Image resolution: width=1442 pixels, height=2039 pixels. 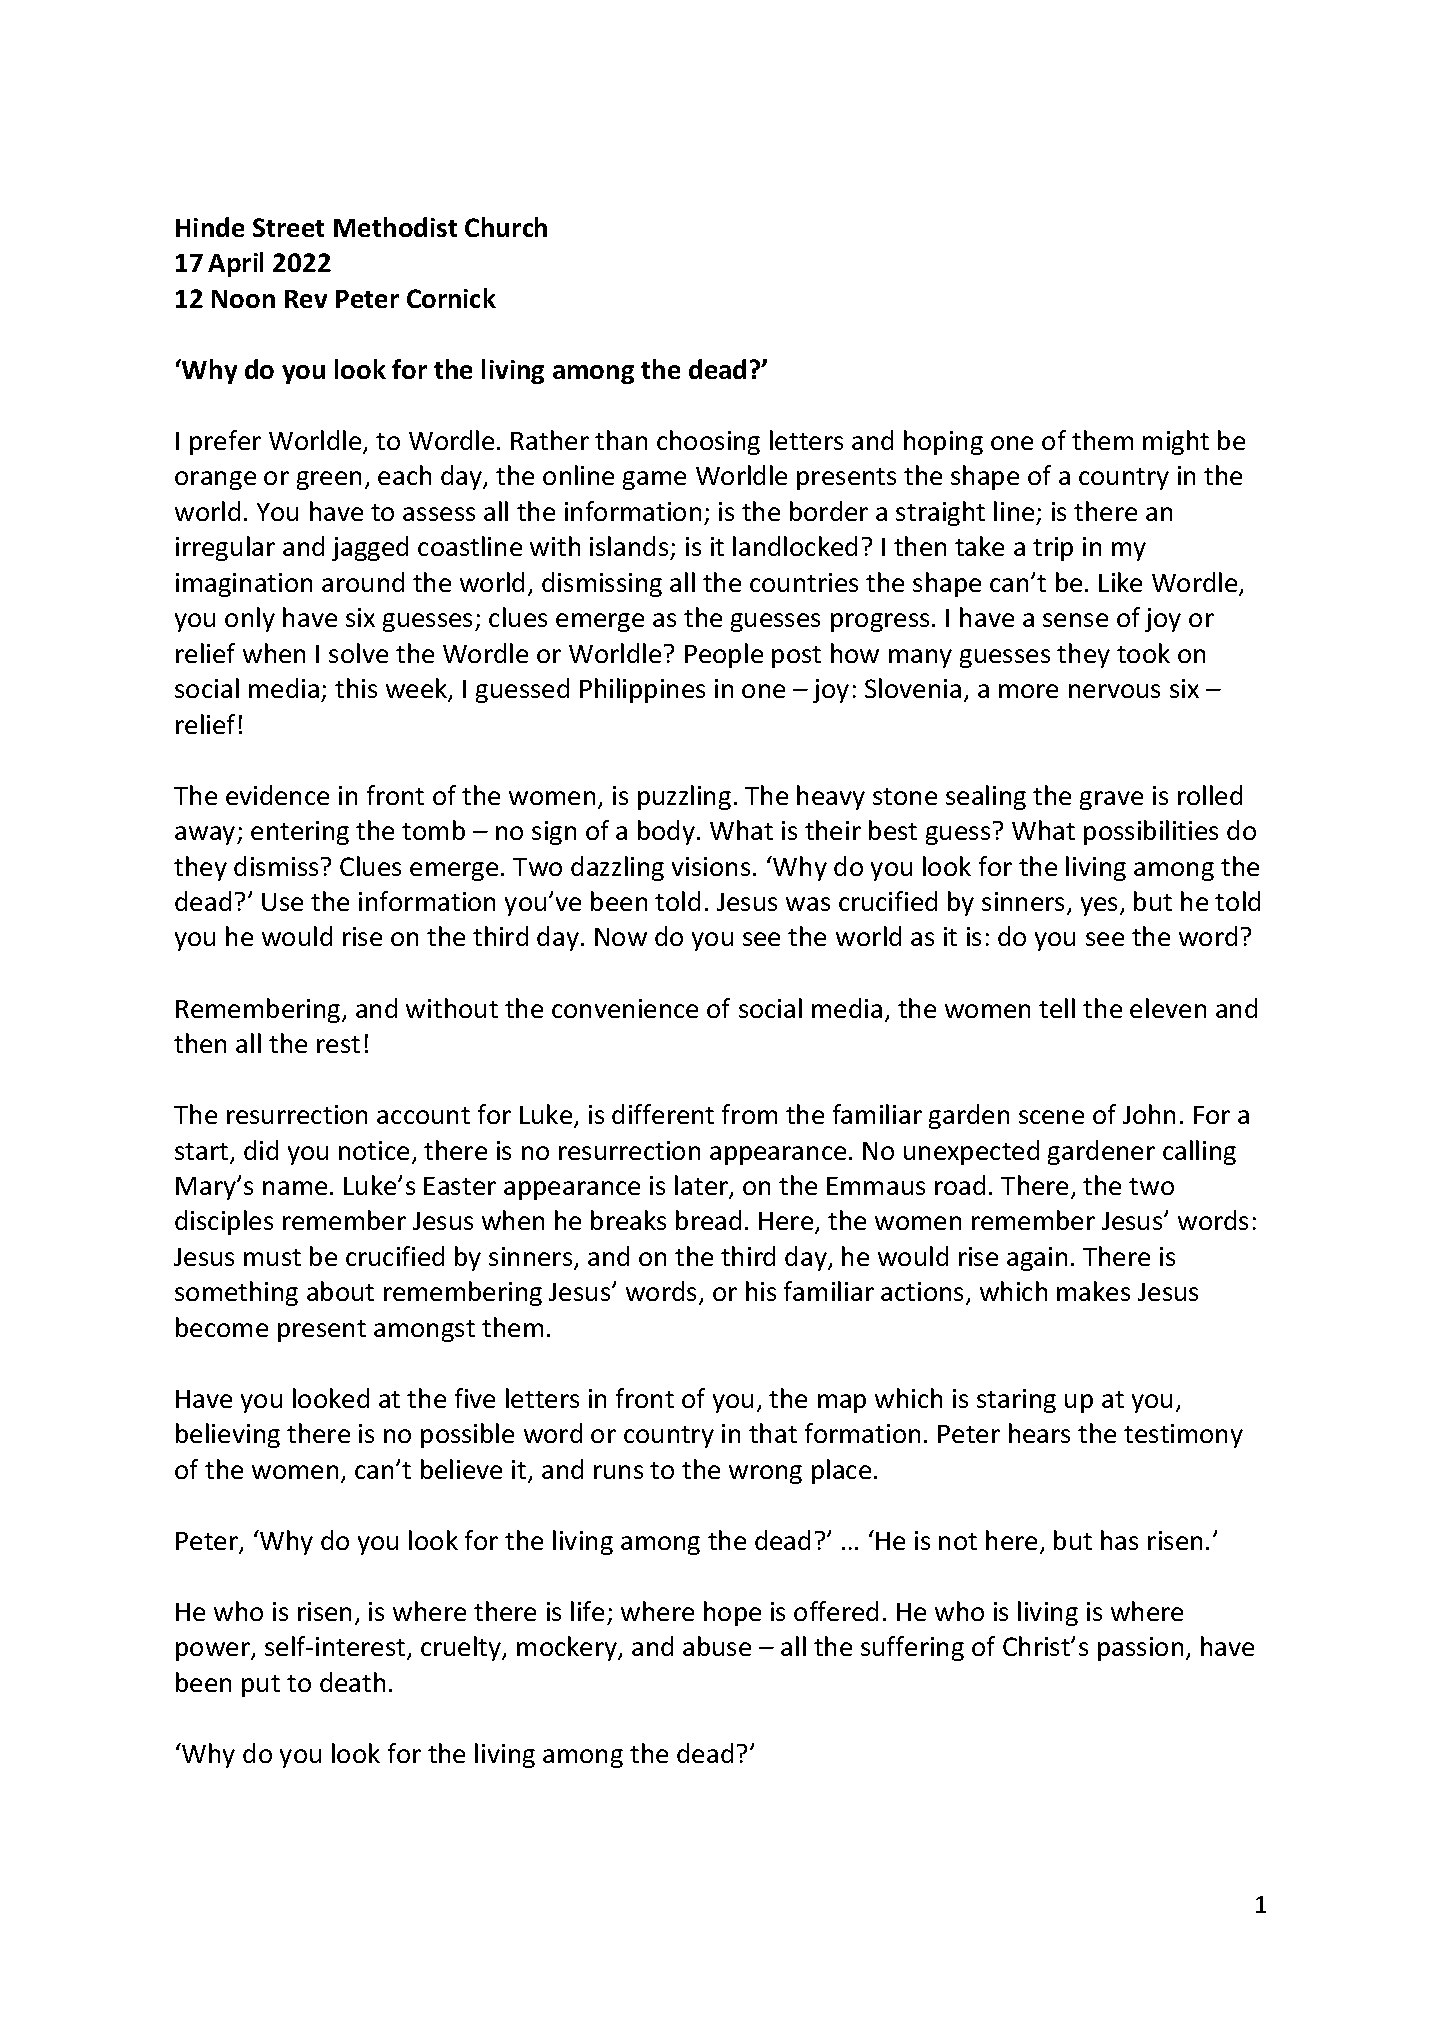 What do you see at coordinates (300, 833) in the image?
I see `entering` at bounding box center [300, 833].
